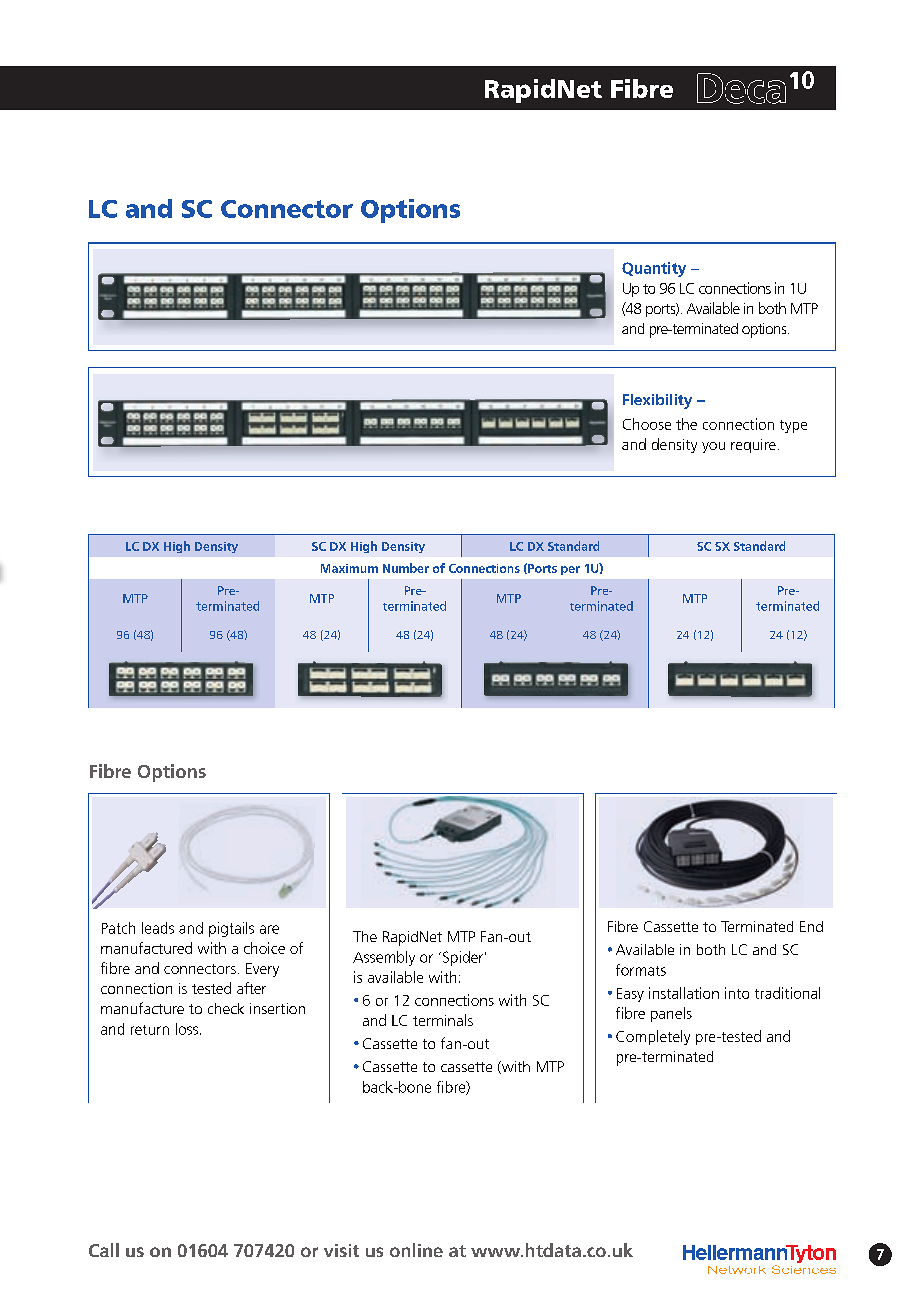  I want to click on Number, so click(406, 568).
